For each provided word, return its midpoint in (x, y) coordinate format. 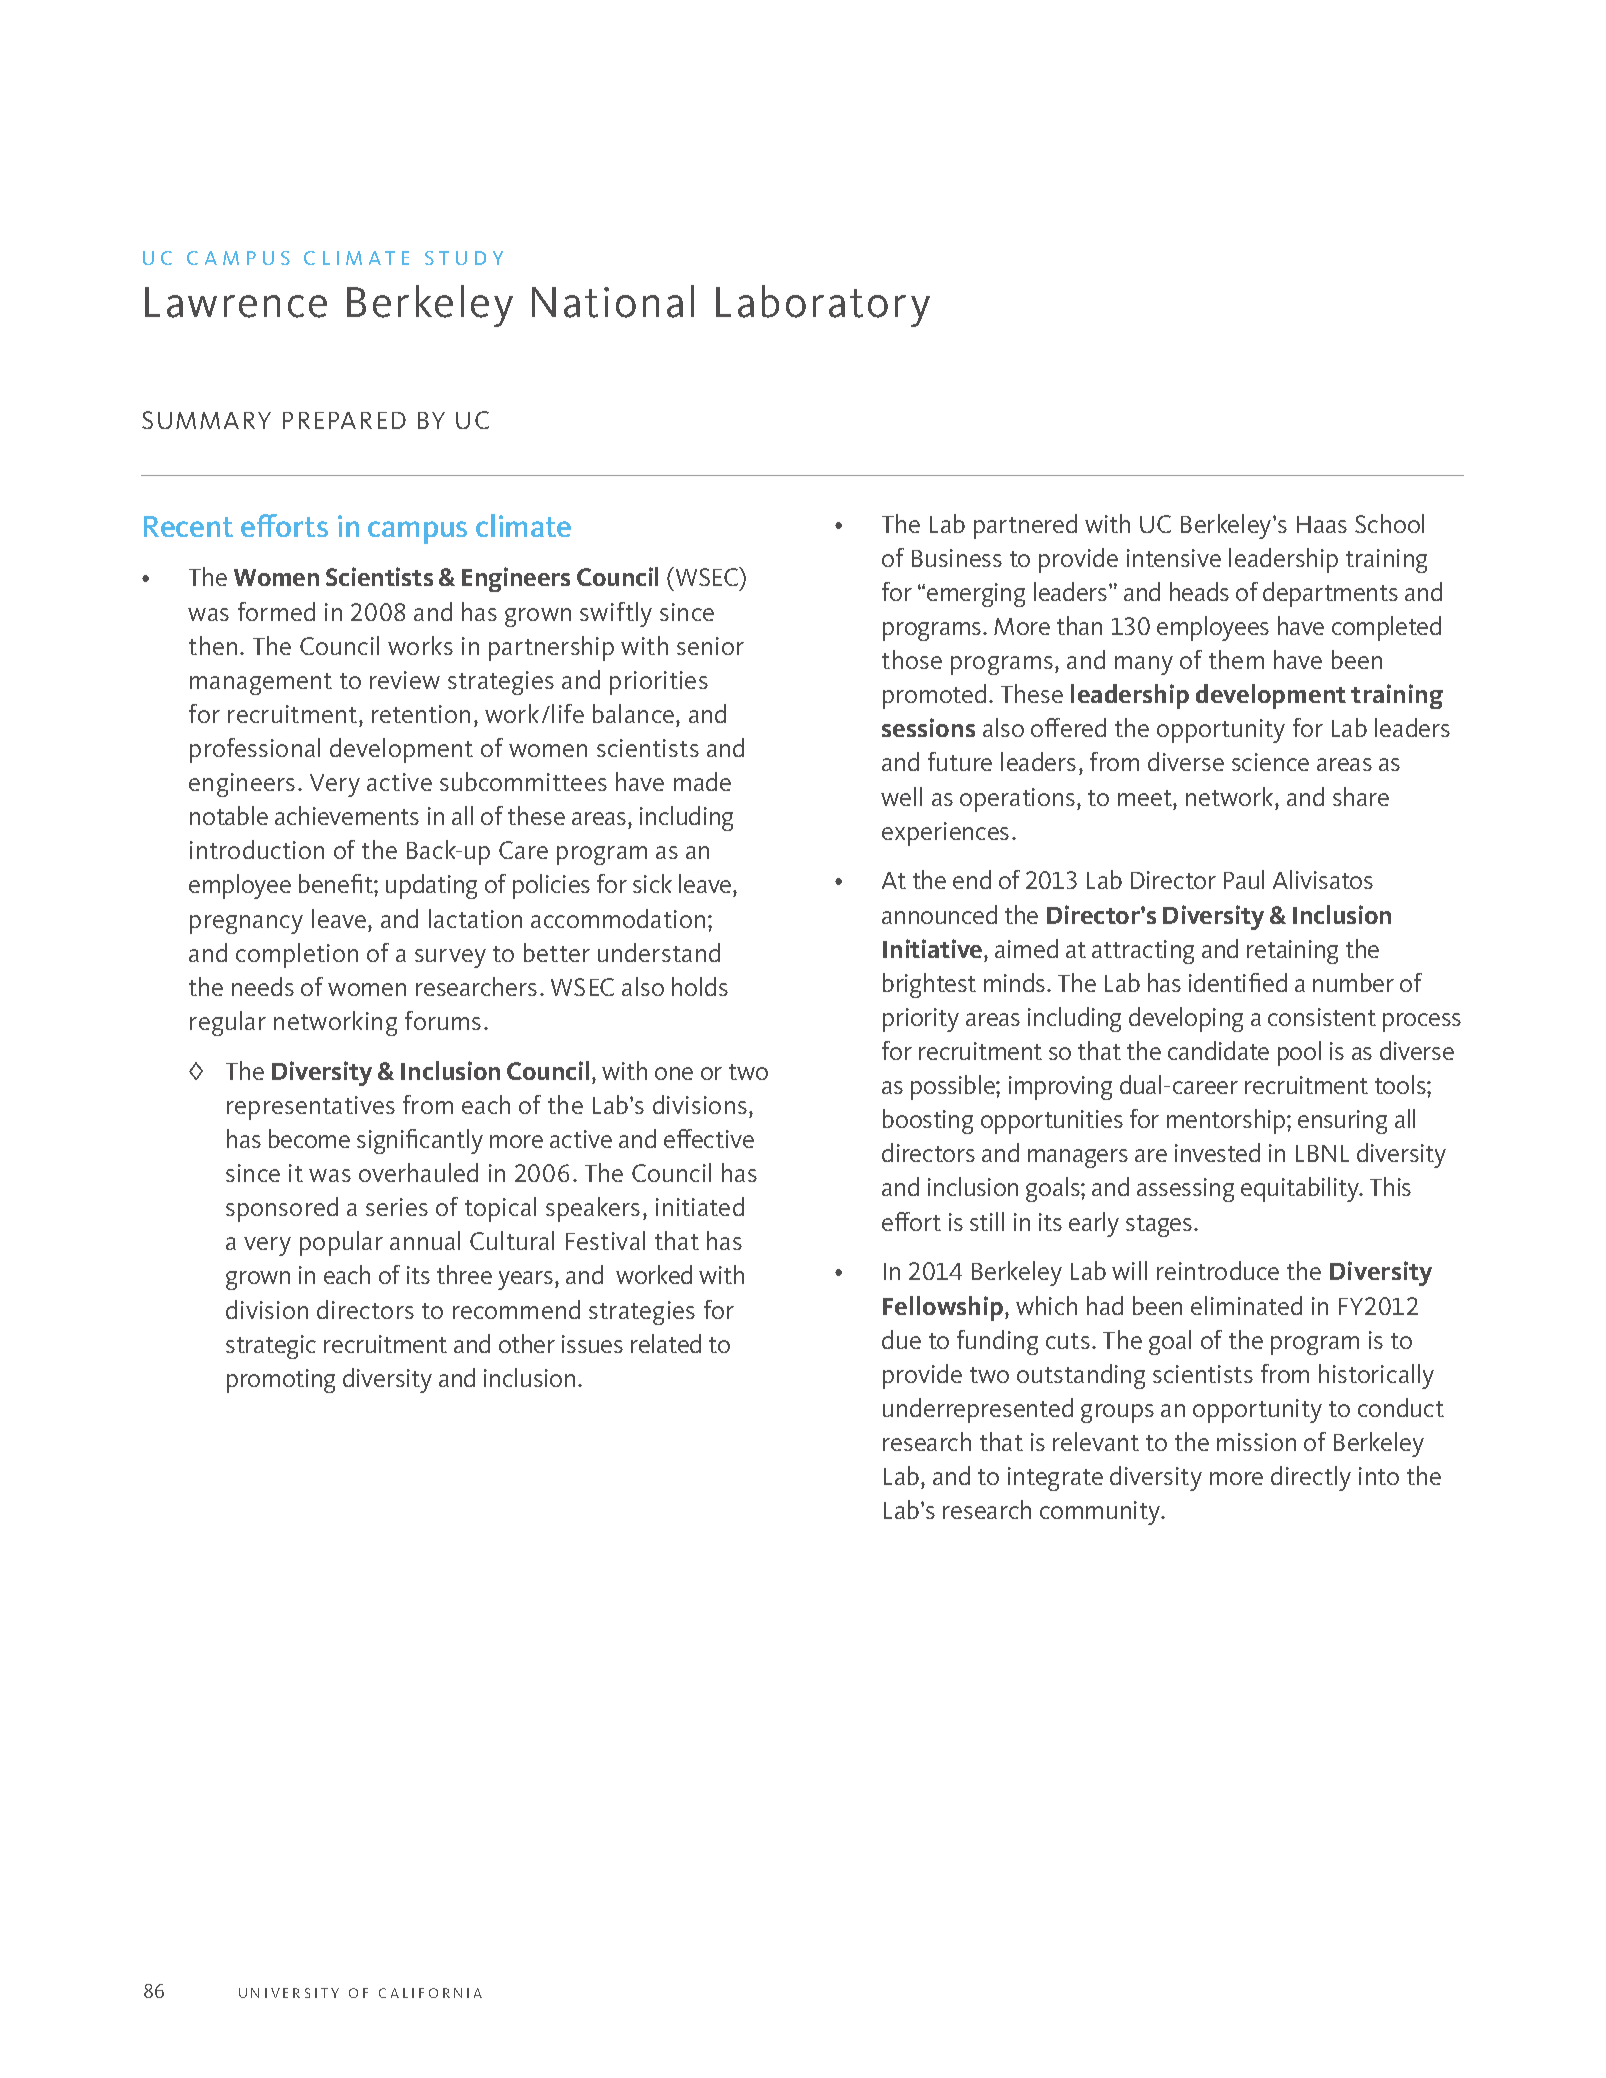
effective (709, 1138)
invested (1217, 1152)
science (1270, 762)
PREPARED (344, 420)
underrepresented (978, 1410)
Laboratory (823, 306)
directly (1311, 1478)
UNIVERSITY (289, 1993)
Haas (1322, 524)
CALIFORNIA (430, 1993)
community (1101, 1513)
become (309, 1138)
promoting (281, 1381)
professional (255, 750)
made (702, 781)
